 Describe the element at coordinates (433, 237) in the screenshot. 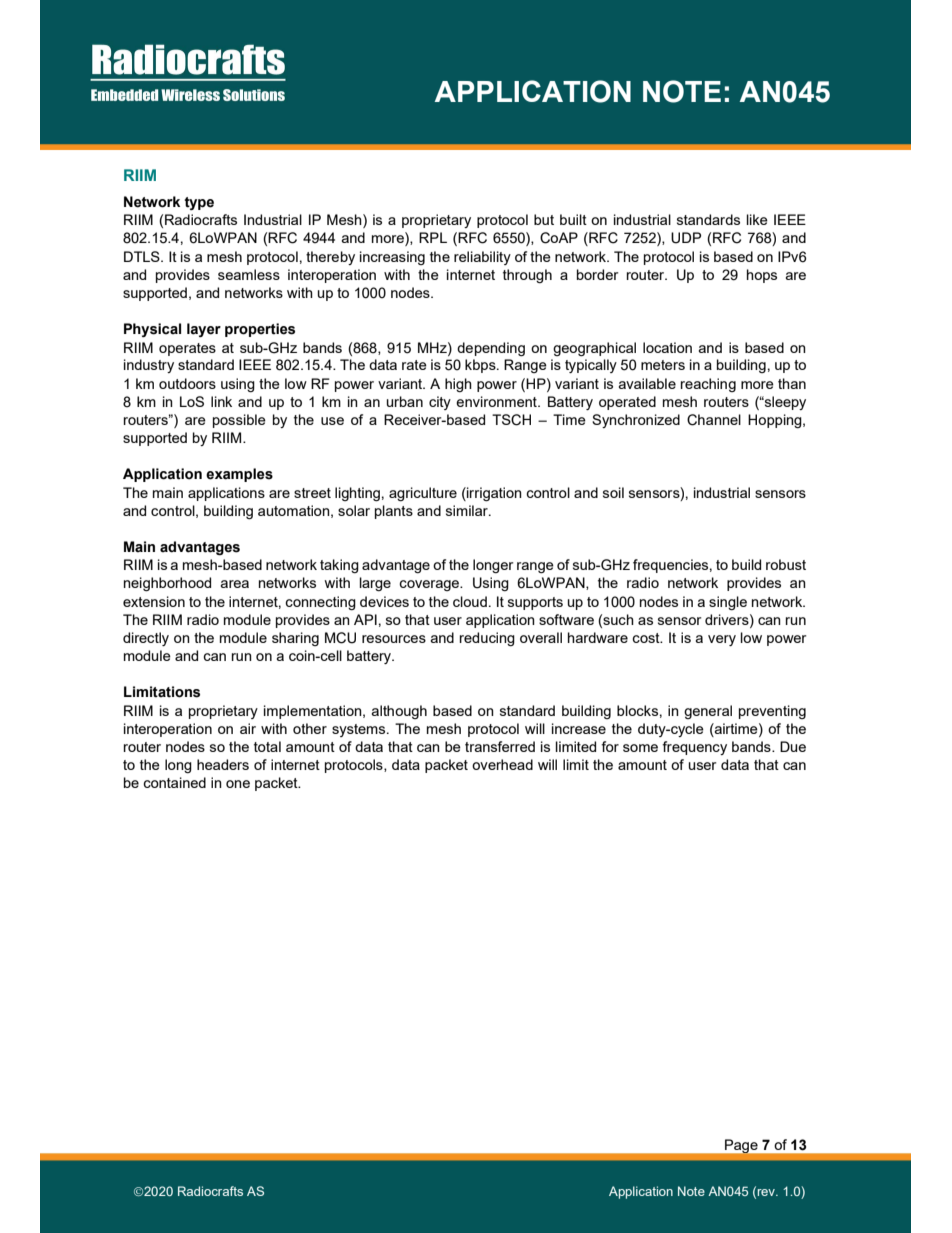

I see `RPL` at that location.
